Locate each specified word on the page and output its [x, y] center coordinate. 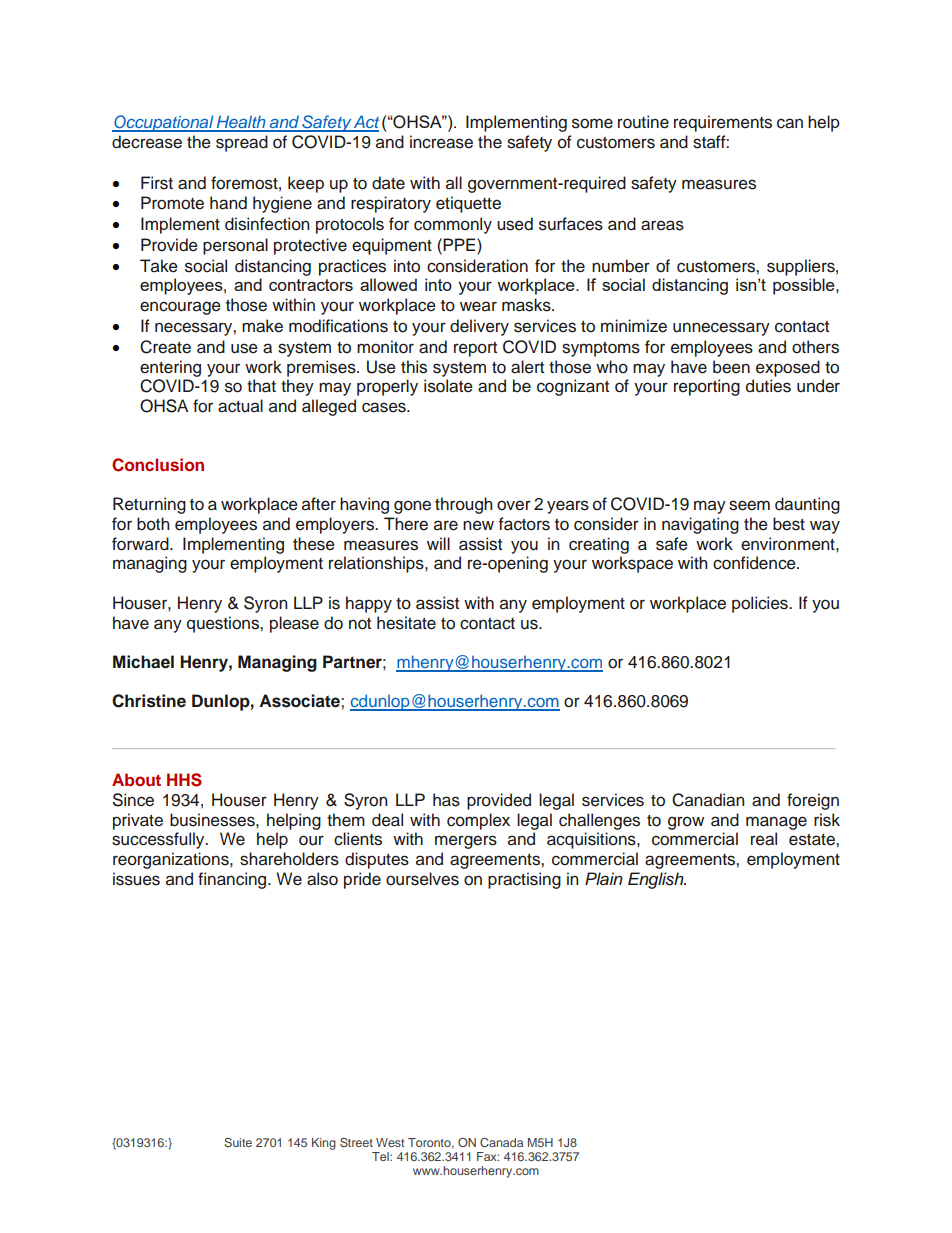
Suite [238, 1142]
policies [761, 604]
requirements [723, 123]
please [294, 624]
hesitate [406, 623]
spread [242, 143]
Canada [501, 1142]
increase [441, 142]
